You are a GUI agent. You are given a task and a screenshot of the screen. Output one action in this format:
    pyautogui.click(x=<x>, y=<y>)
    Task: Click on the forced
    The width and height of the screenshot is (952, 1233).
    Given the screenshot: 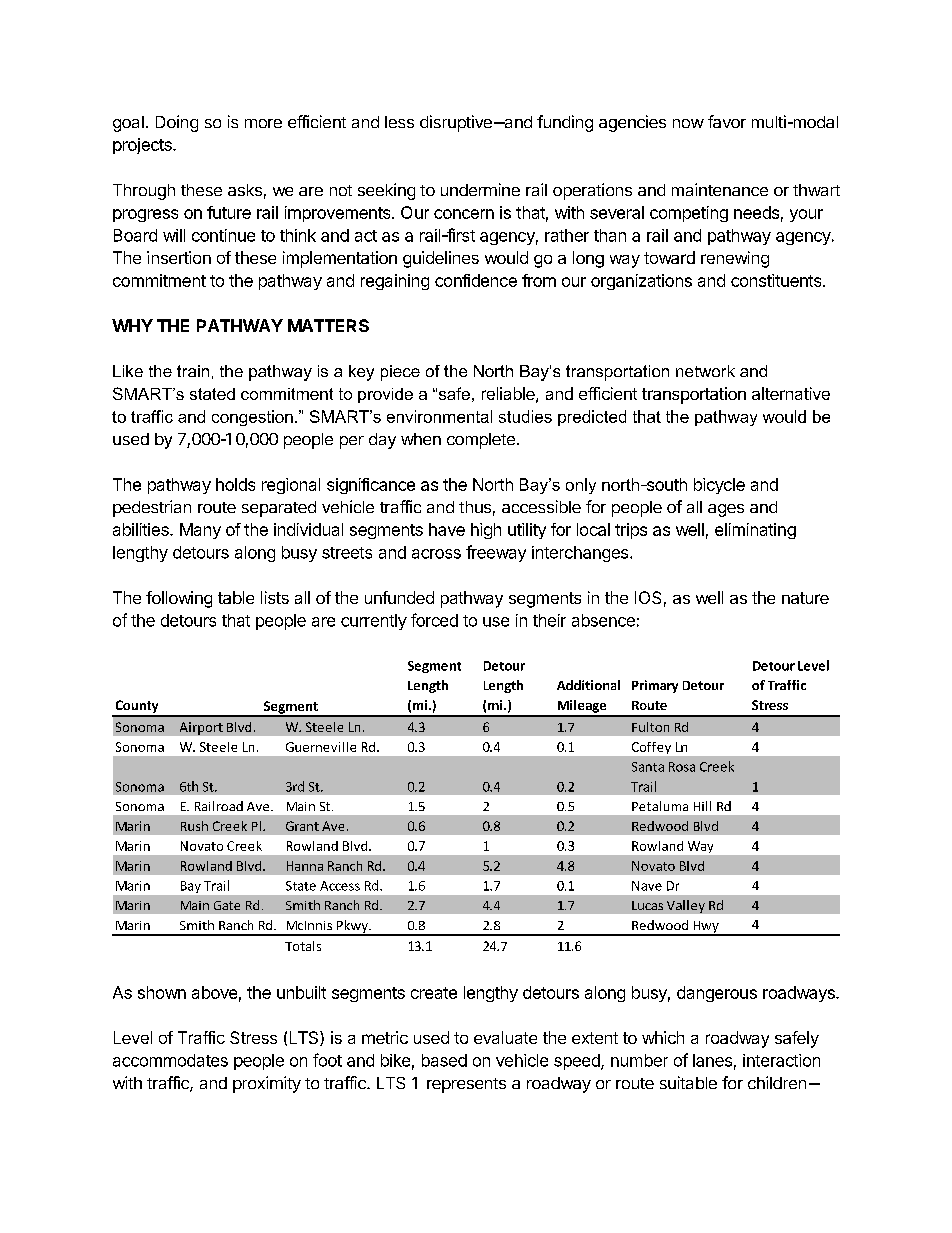 What is the action you would take?
    pyautogui.click(x=434, y=620)
